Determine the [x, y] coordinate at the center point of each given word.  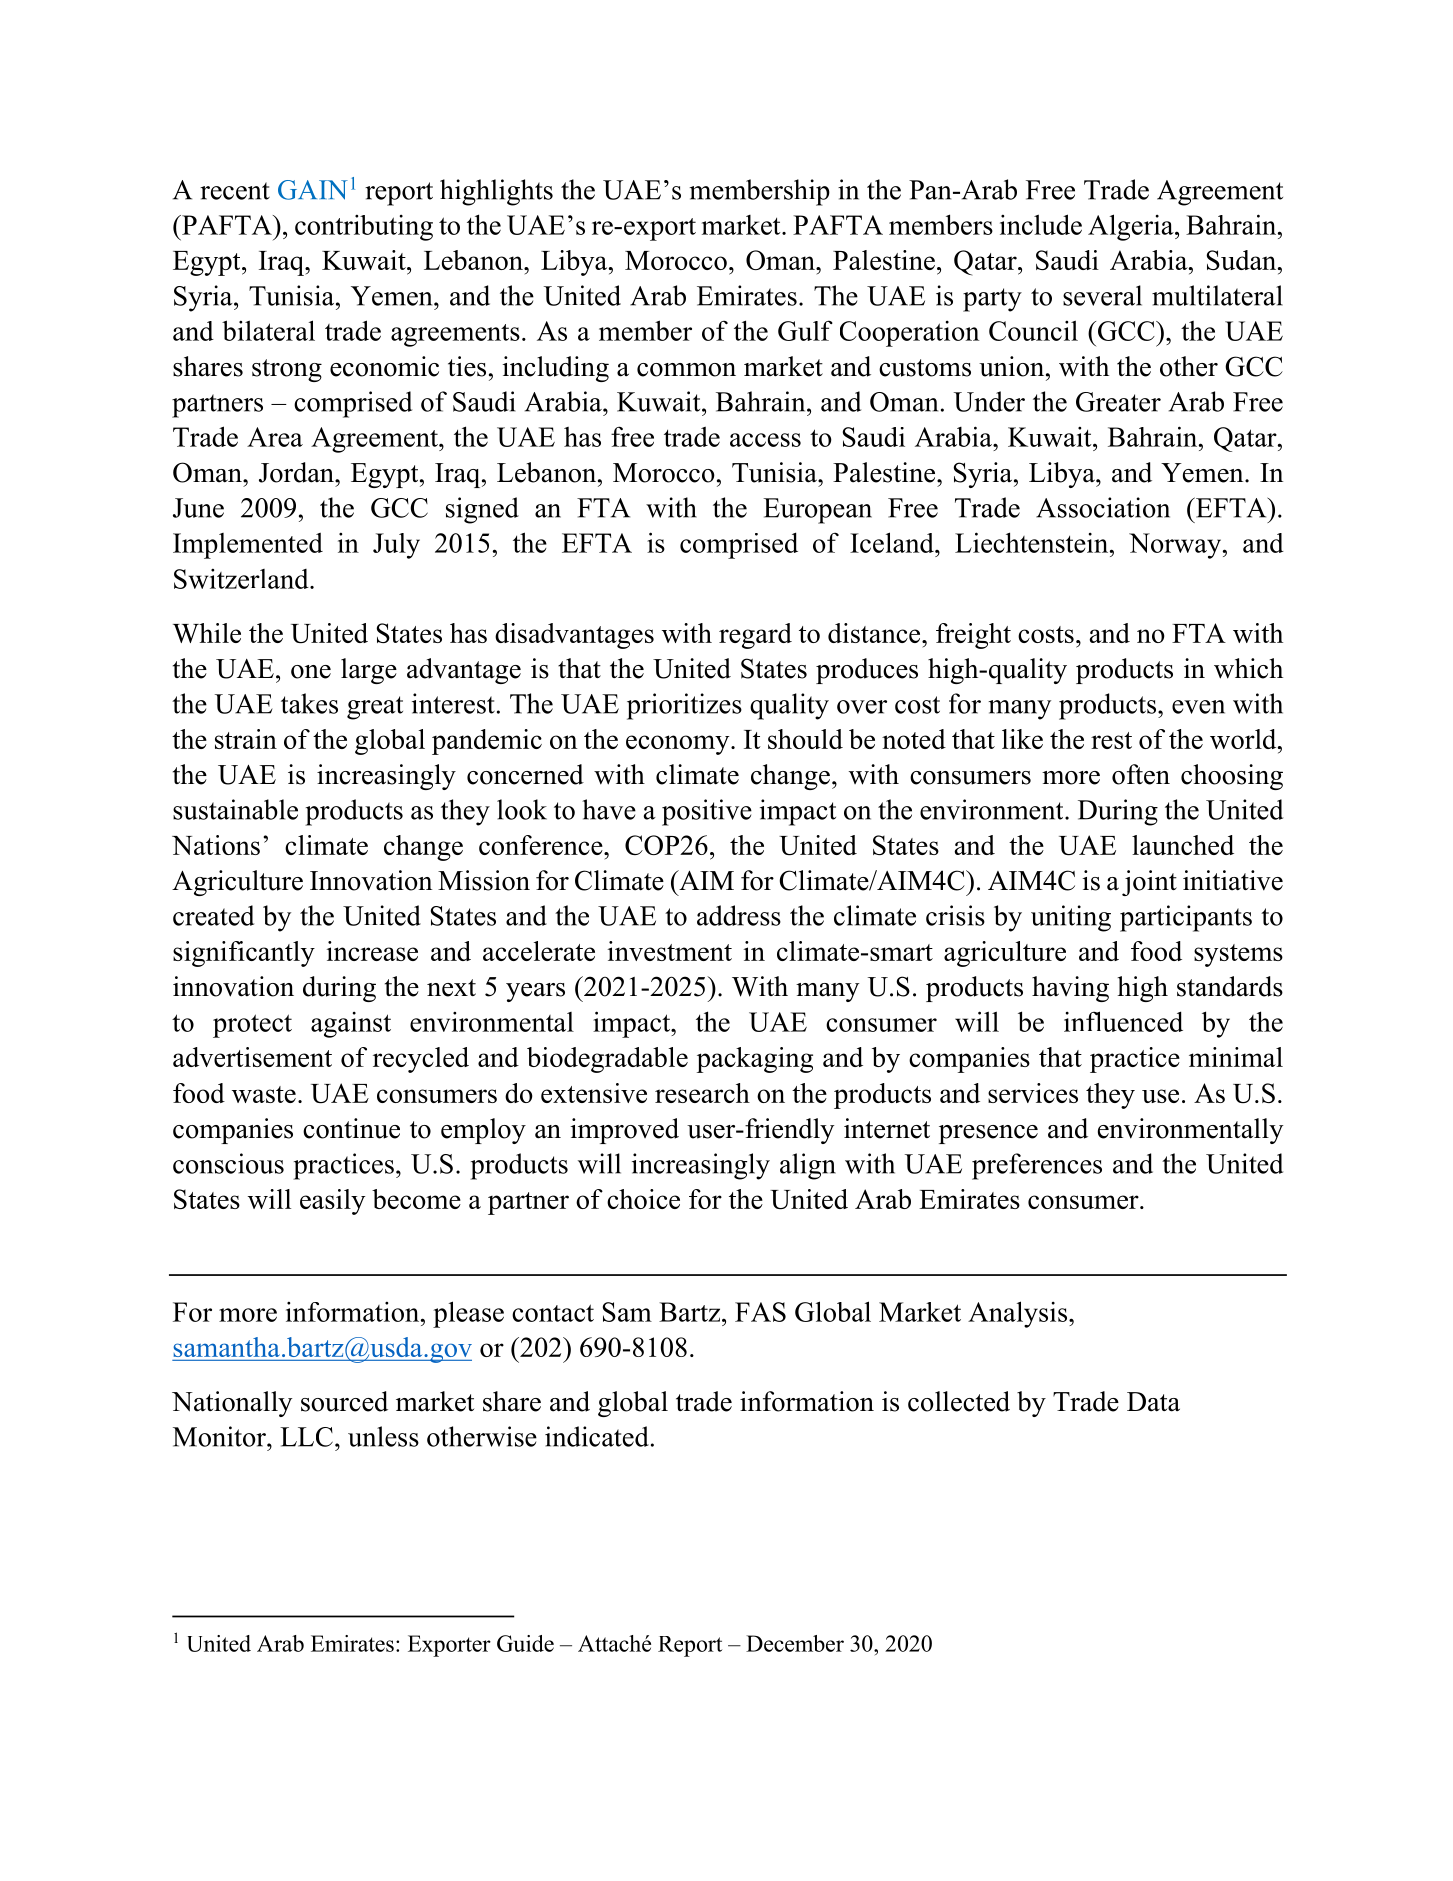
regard [755, 636]
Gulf [805, 330]
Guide [525, 1643]
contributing [364, 228]
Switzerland [242, 579]
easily [332, 1202]
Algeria [1132, 227]
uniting [1071, 918]
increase [372, 951]
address [739, 915]
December [795, 1643]
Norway [1175, 546]
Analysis [1017, 1314]
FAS [760, 1312]
